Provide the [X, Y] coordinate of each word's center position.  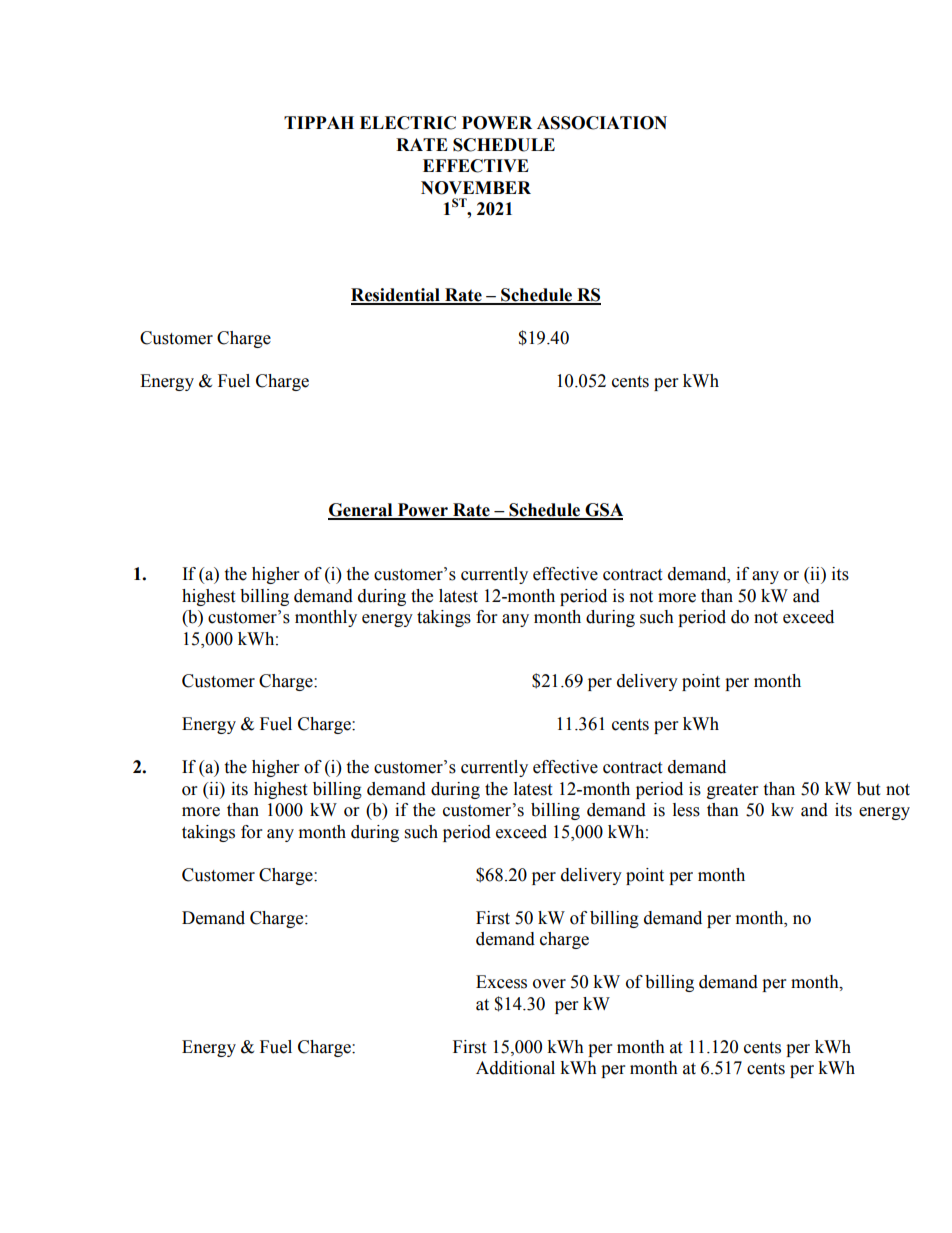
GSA [603, 511]
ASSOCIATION [602, 123]
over [549, 984]
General [361, 511]
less [686, 810]
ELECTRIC [408, 123]
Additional [515, 1068]
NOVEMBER [476, 188]
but [868, 789]
